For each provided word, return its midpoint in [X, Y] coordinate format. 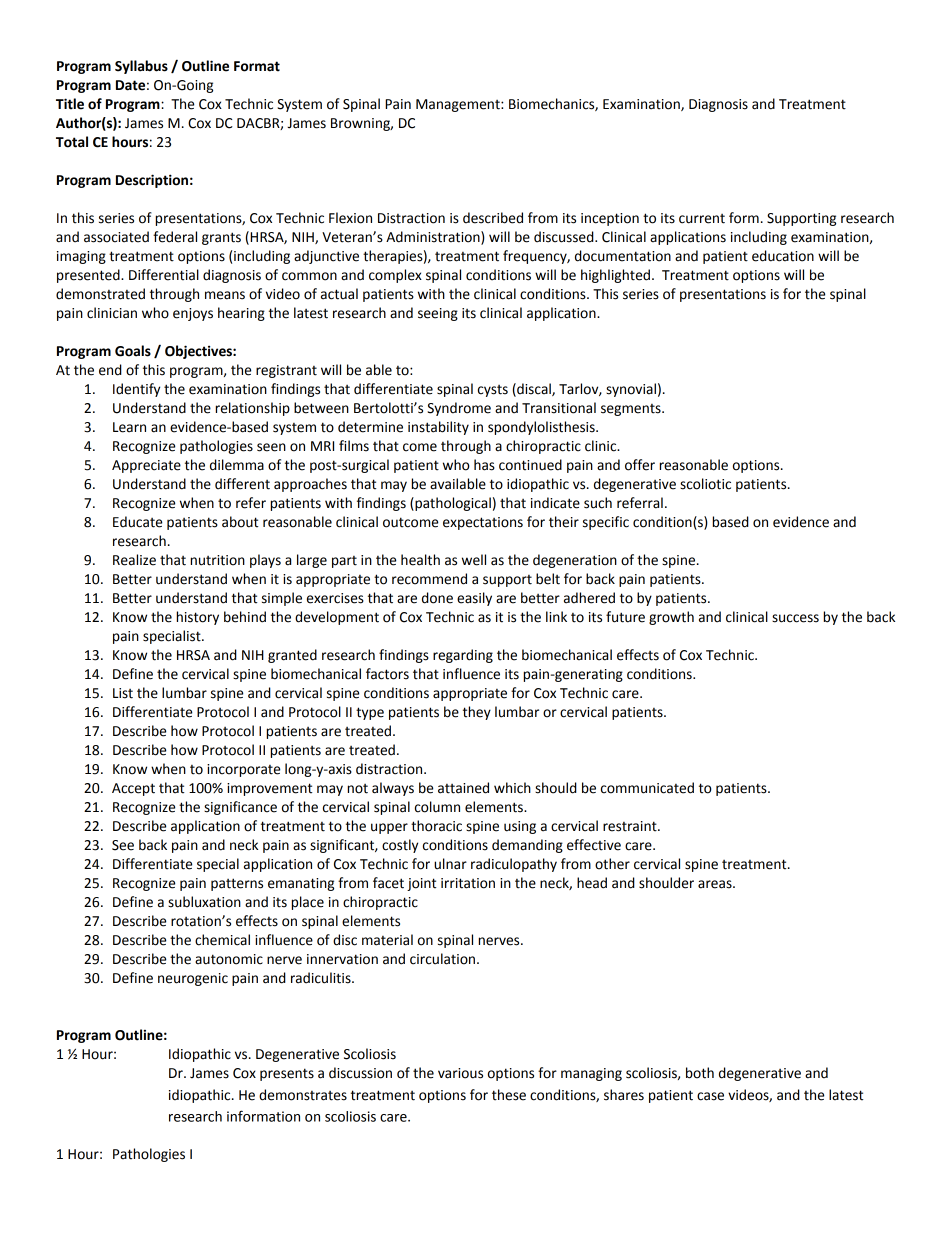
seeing [438, 314]
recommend [429, 579]
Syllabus [141, 67]
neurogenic [193, 979]
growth [671, 618]
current [702, 219]
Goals [133, 351]
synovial [631, 390]
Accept [133, 789]
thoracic [436, 826]
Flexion [350, 218]
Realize [134, 560]
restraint [631, 826]
